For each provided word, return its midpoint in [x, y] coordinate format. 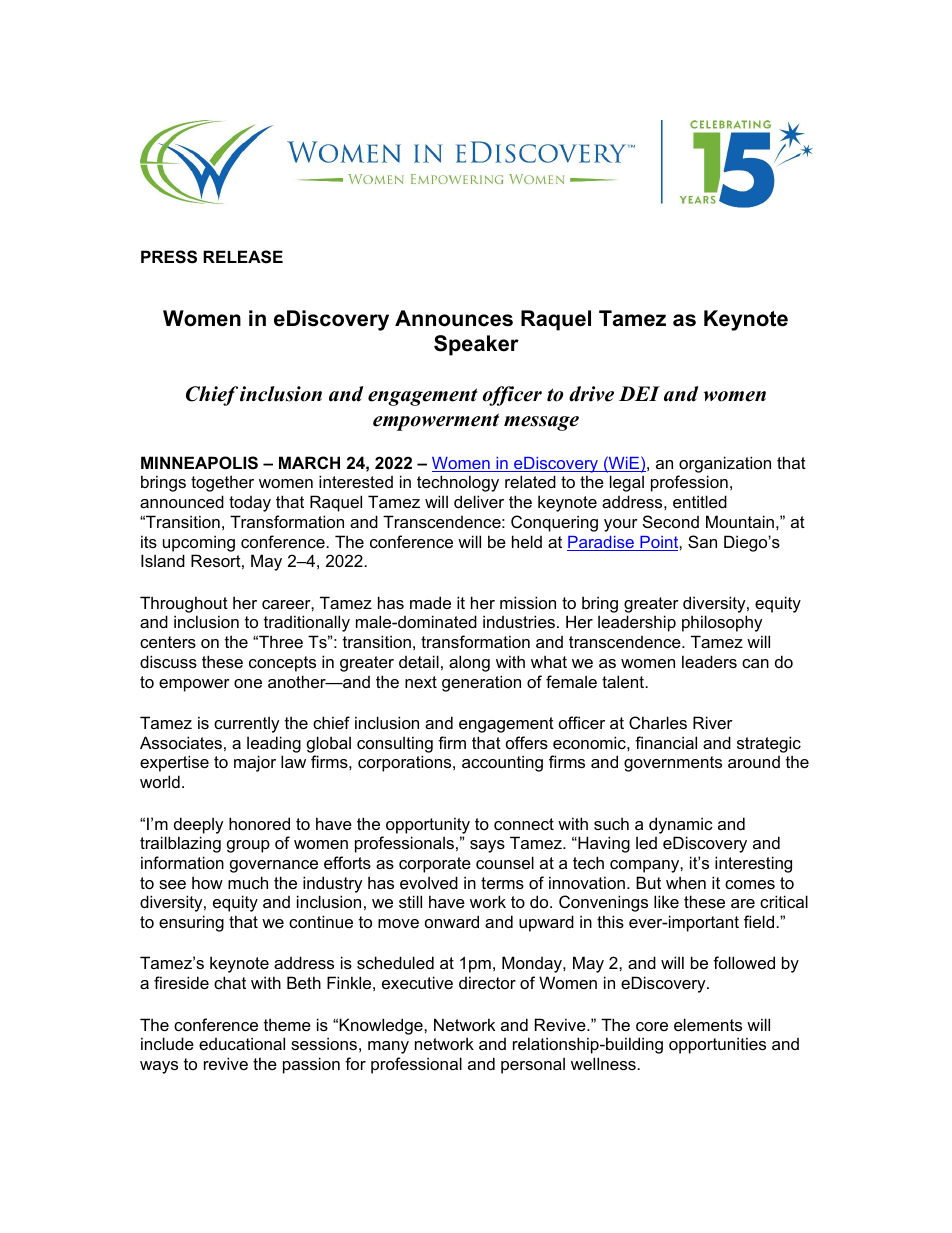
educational [242, 1043]
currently [247, 724]
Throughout [184, 604]
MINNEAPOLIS [199, 463]
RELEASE [243, 257]
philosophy [722, 623]
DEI [639, 393]
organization [725, 464]
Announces [454, 318]
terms [502, 883]
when [686, 882]
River [713, 722]
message [541, 423]
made [430, 602]
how [207, 882]
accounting [502, 763]
